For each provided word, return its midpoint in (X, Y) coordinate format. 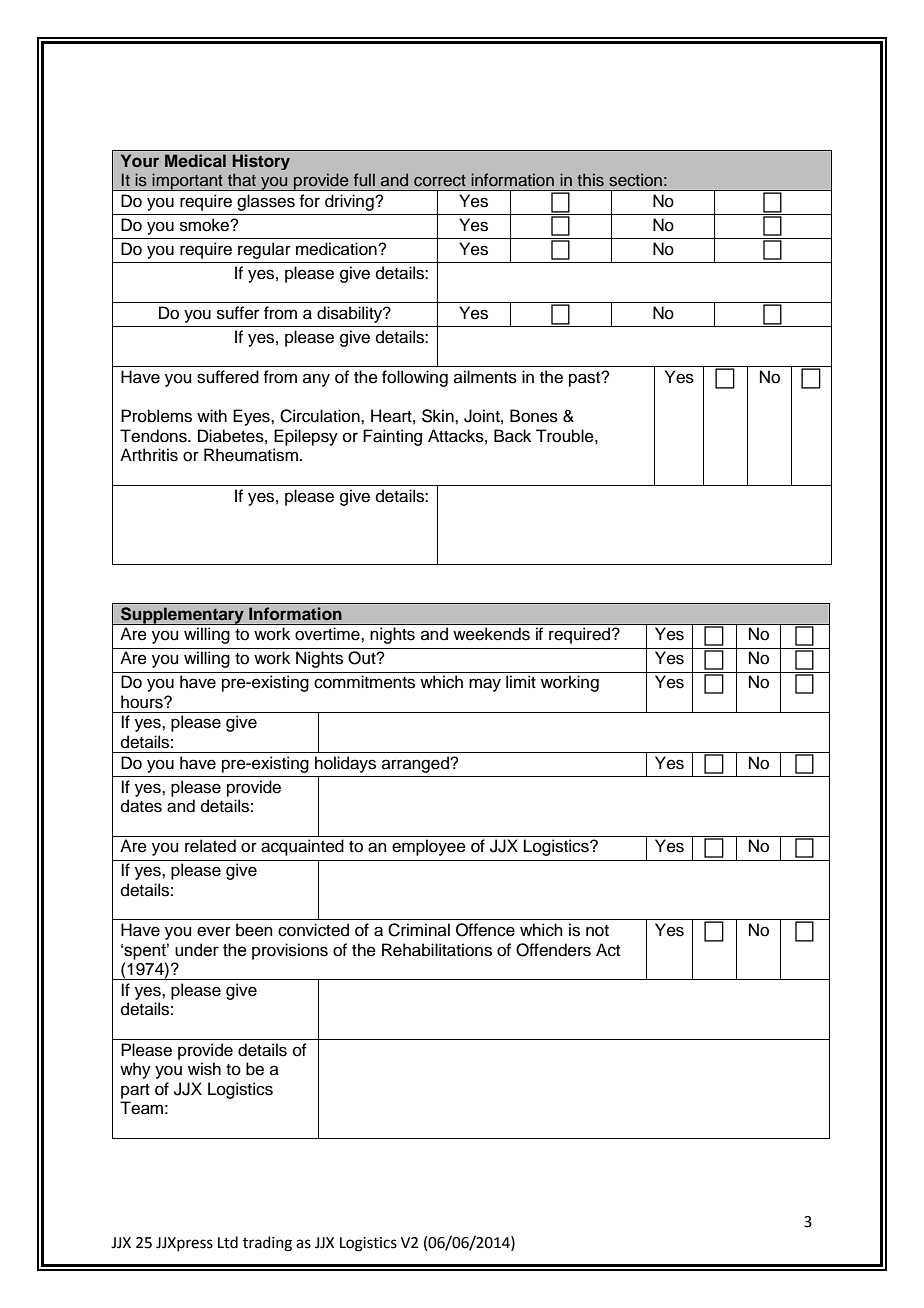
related (210, 846)
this (590, 179)
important (188, 182)
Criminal (419, 930)
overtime (328, 634)
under (197, 950)
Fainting (392, 437)
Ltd (228, 1242)
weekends (491, 634)
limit (521, 681)
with (212, 415)
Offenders (553, 950)
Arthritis (149, 455)
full (364, 179)
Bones (534, 416)
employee (429, 847)
